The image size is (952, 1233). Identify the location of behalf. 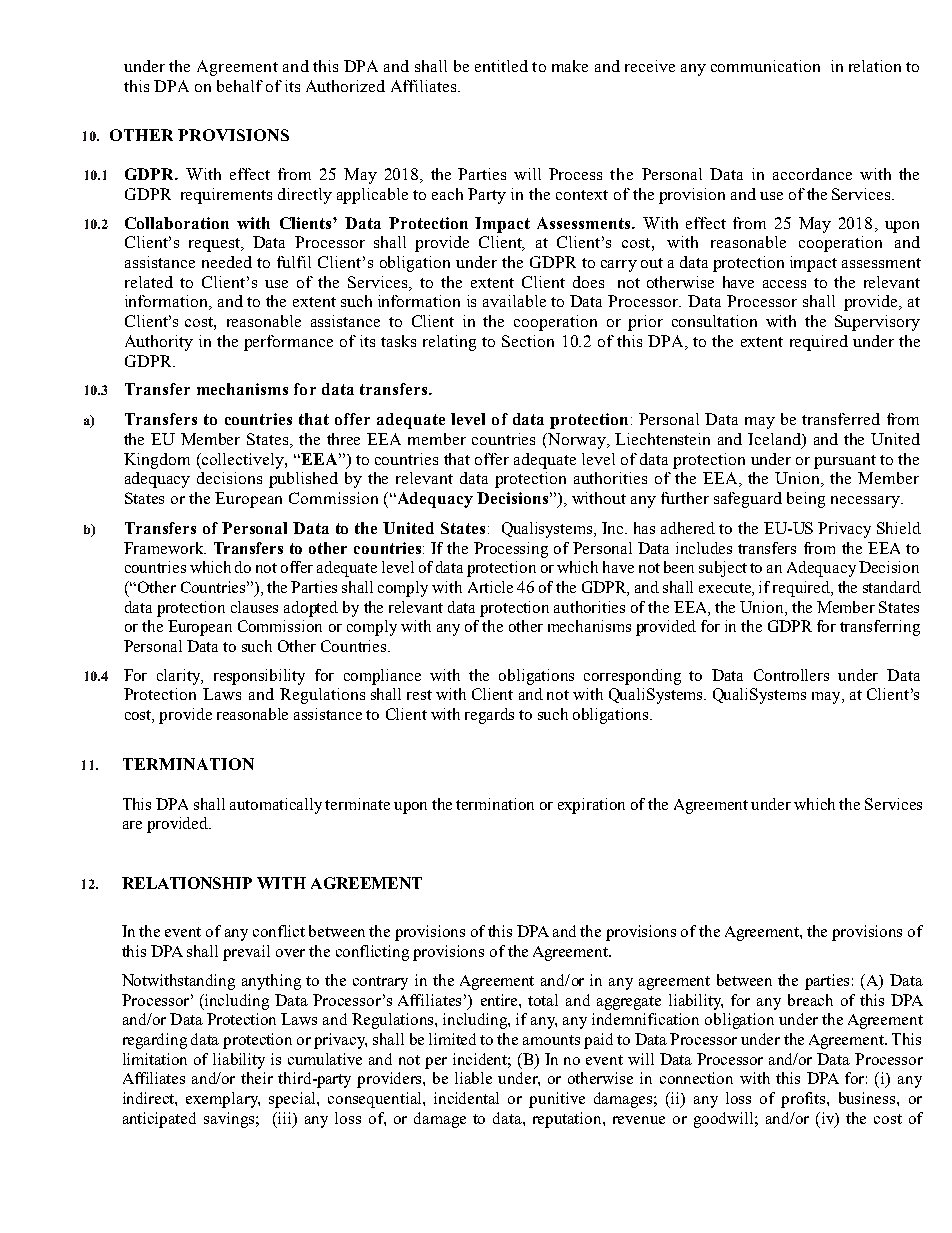
(240, 86).
